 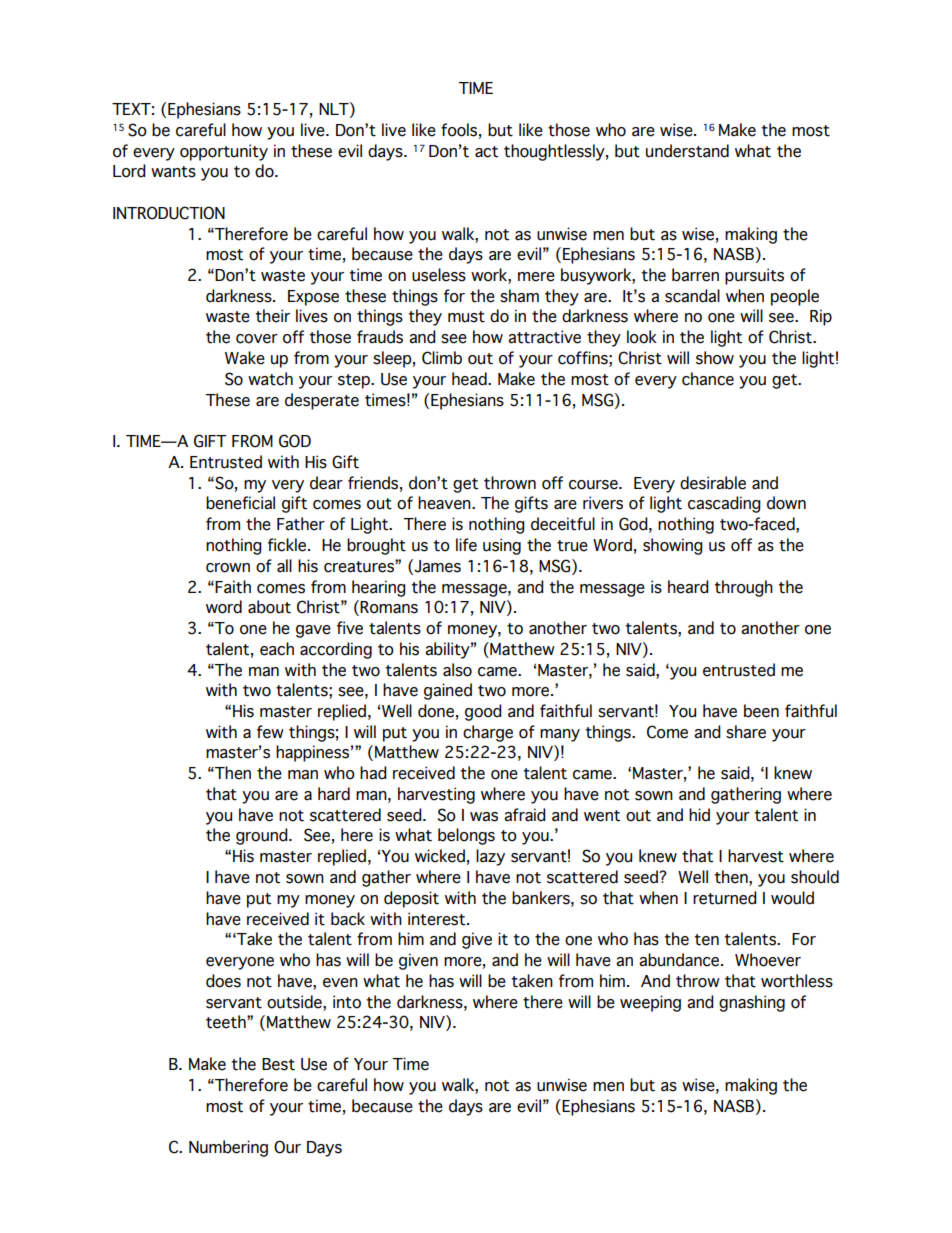 What do you see at coordinates (228, 1148) in the screenshot?
I see `Numbering` at bounding box center [228, 1148].
